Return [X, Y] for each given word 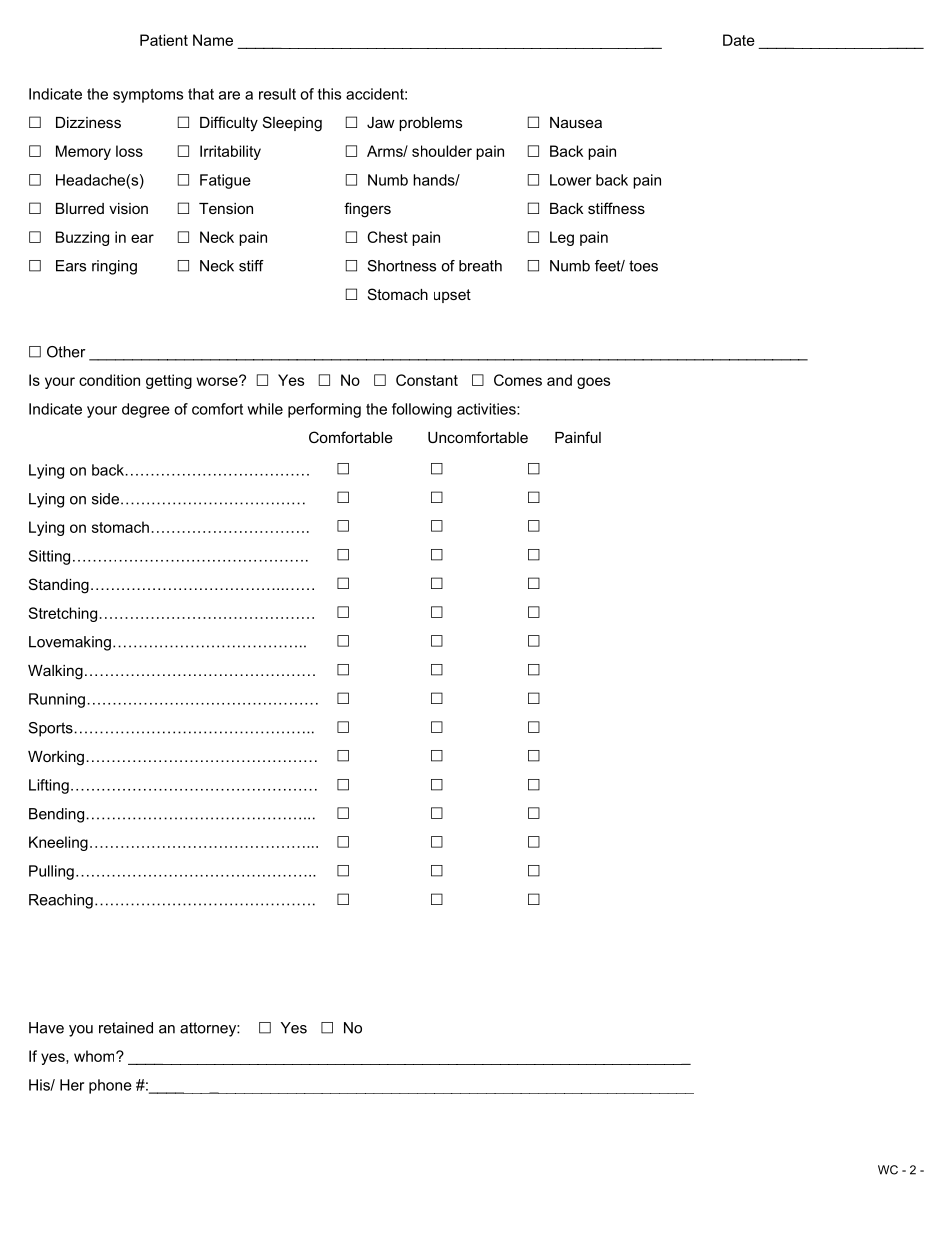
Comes [518, 380]
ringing [114, 267]
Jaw [381, 122]
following [422, 410]
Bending [56, 815]
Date [739, 40]
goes [593, 383]
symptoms [148, 96]
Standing [59, 586]
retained [126, 1028]
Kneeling [58, 843]
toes [643, 266]
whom [95, 1056]
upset [452, 296]
